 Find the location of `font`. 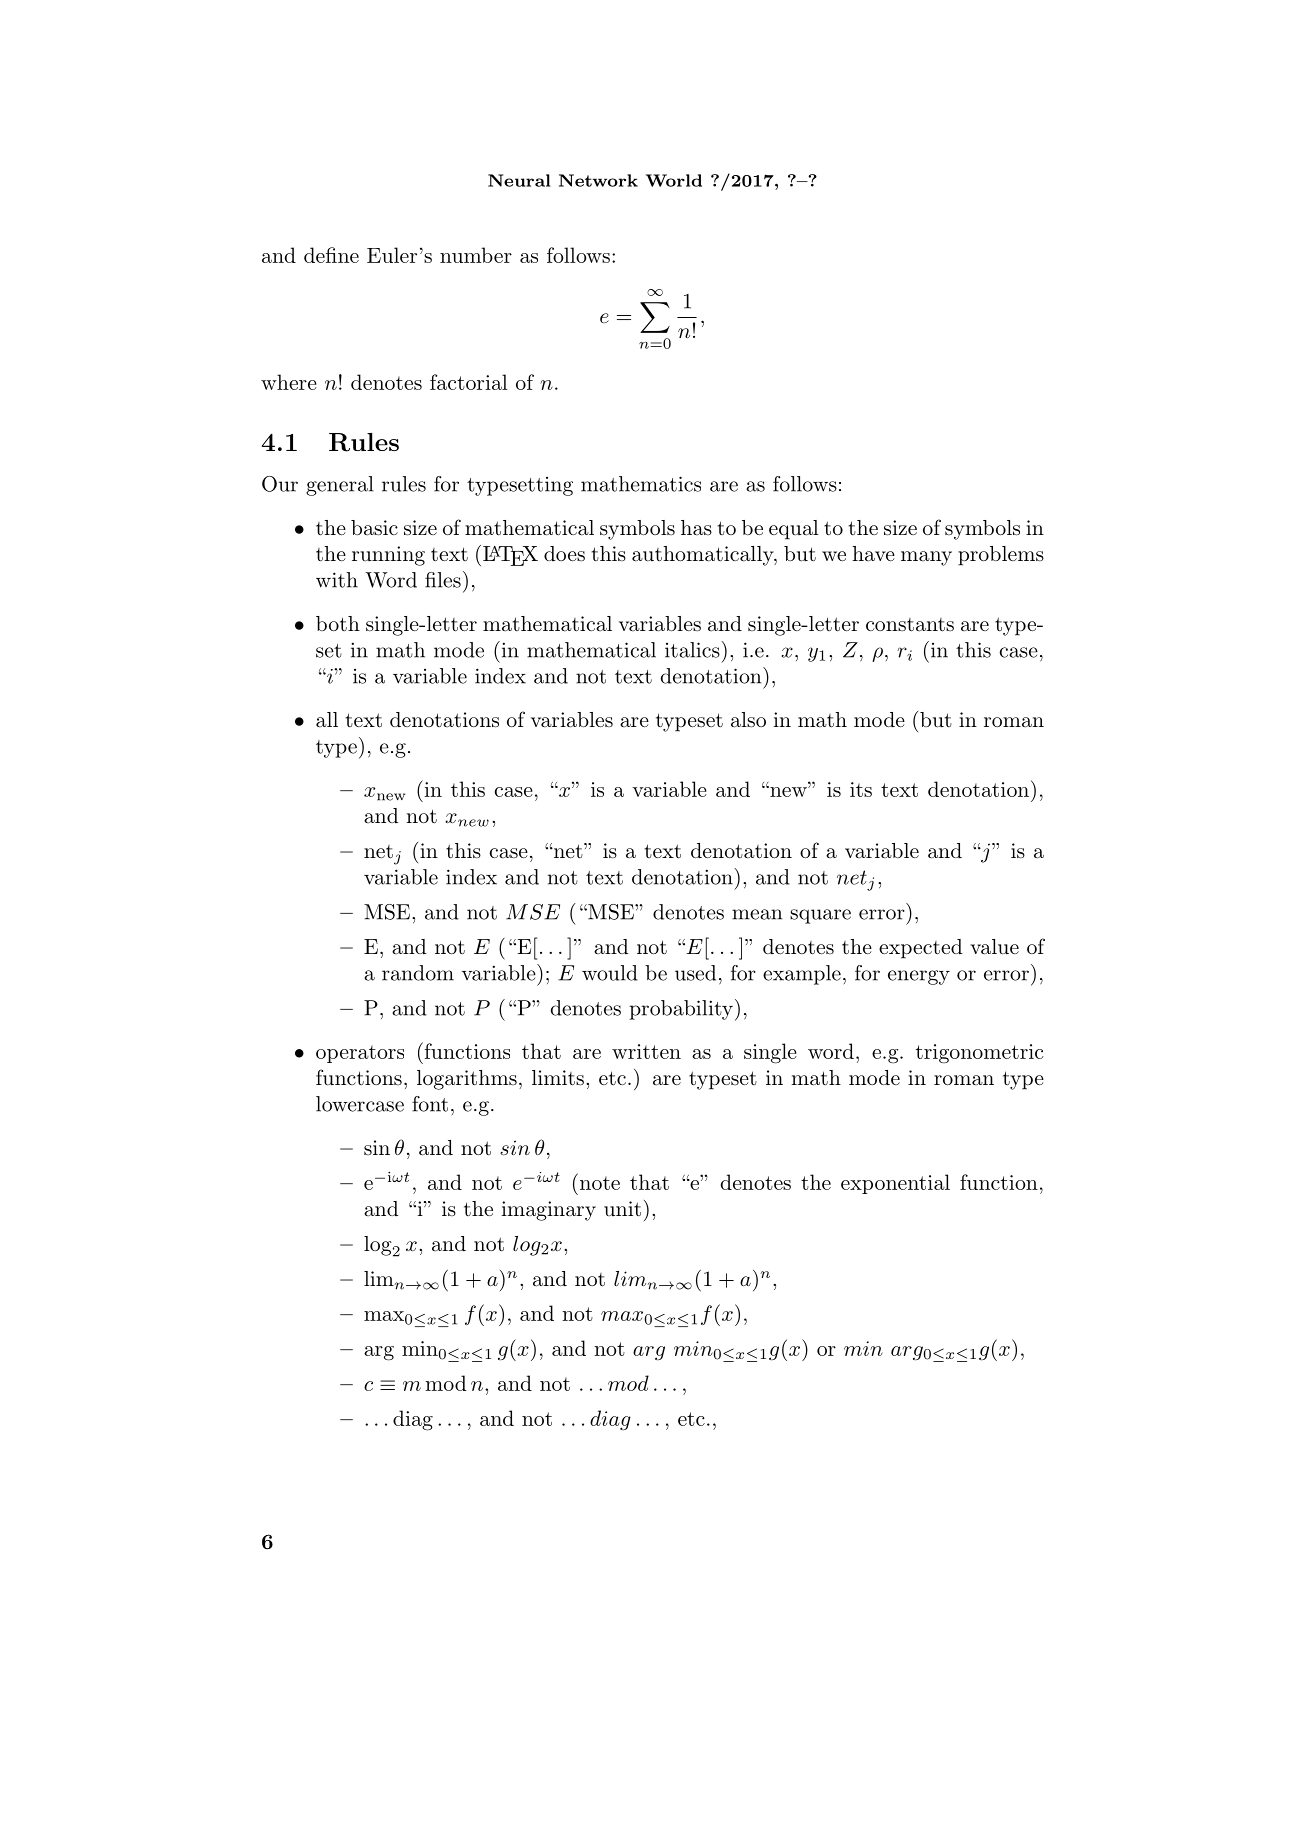

font is located at coordinates (430, 1104).
